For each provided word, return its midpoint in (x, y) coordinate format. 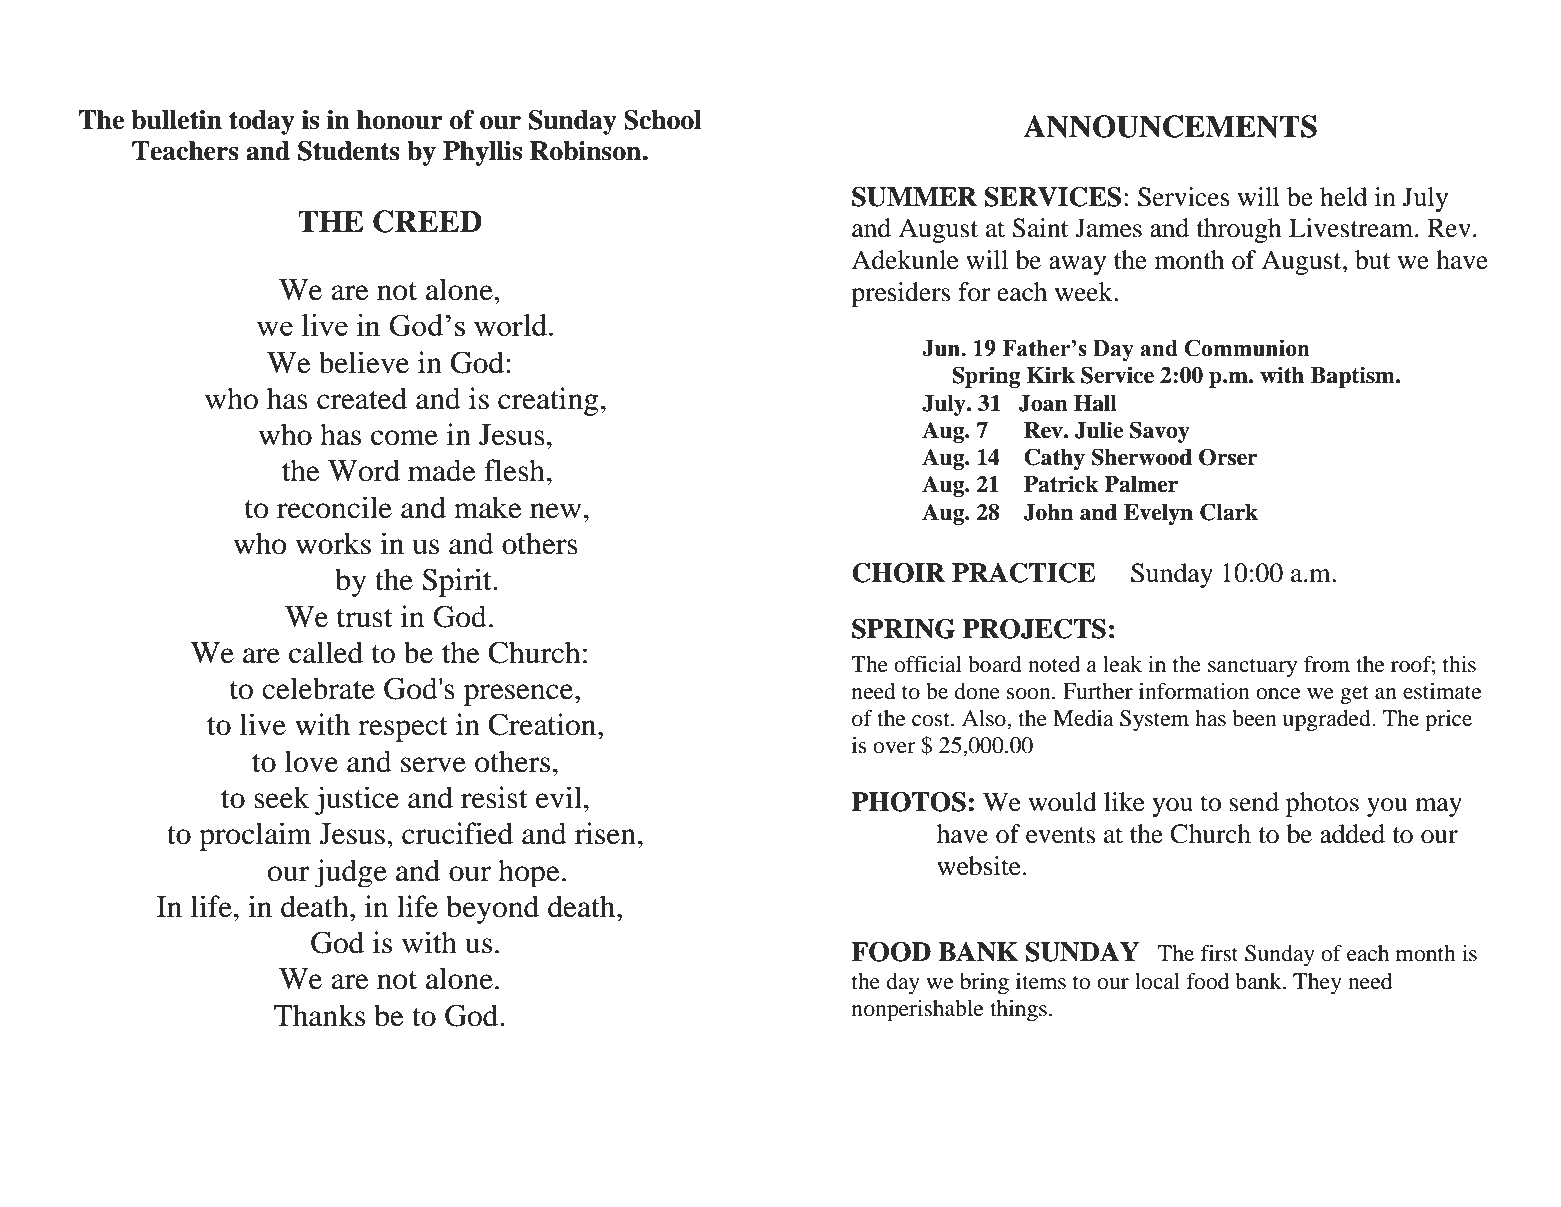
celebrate (318, 688)
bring (984, 983)
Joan (1043, 403)
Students (349, 151)
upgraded (1328, 720)
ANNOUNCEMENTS (1170, 126)
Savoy (1160, 432)
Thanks (319, 1015)
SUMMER (914, 197)
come (404, 438)
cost (932, 719)
